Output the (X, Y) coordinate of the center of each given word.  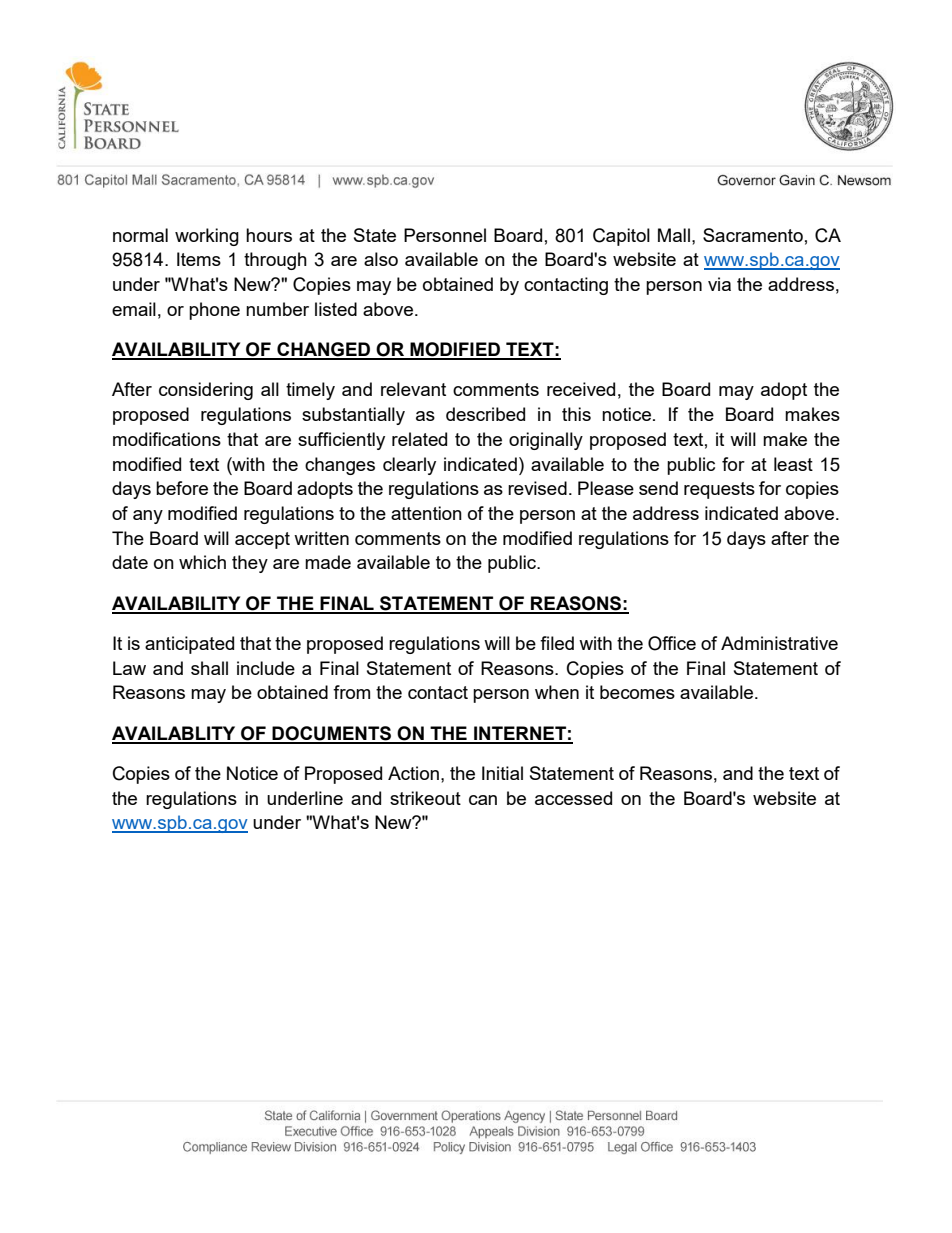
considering (206, 391)
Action (413, 773)
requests (719, 490)
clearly (409, 466)
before (182, 488)
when (557, 692)
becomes (637, 692)
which (202, 562)
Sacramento (753, 235)
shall (209, 668)
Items (199, 259)
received (581, 389)
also (381, 259)
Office (672, 643)
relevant (413, 389)
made (328, 562)
